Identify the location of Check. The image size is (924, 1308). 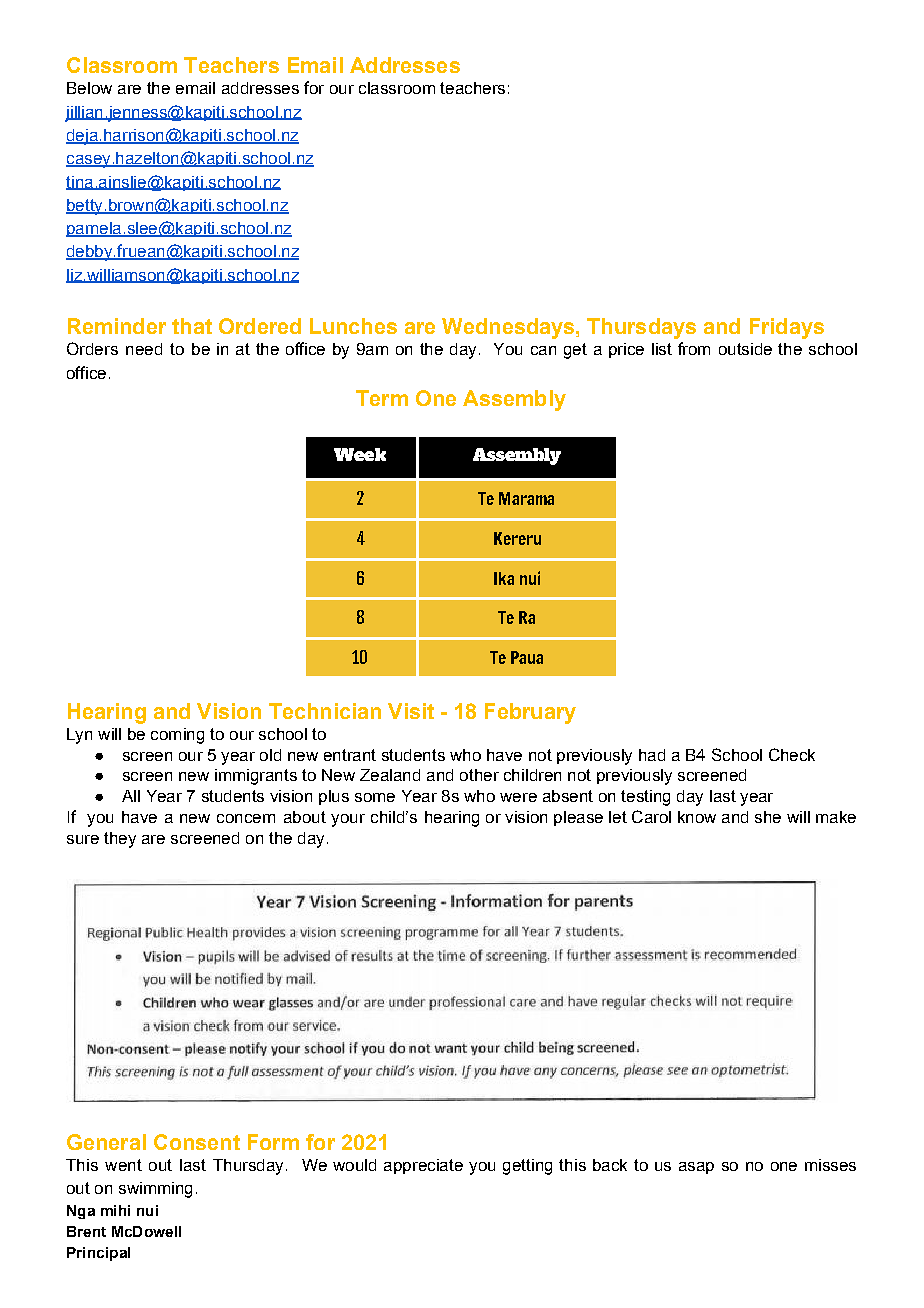
(792, 754).
